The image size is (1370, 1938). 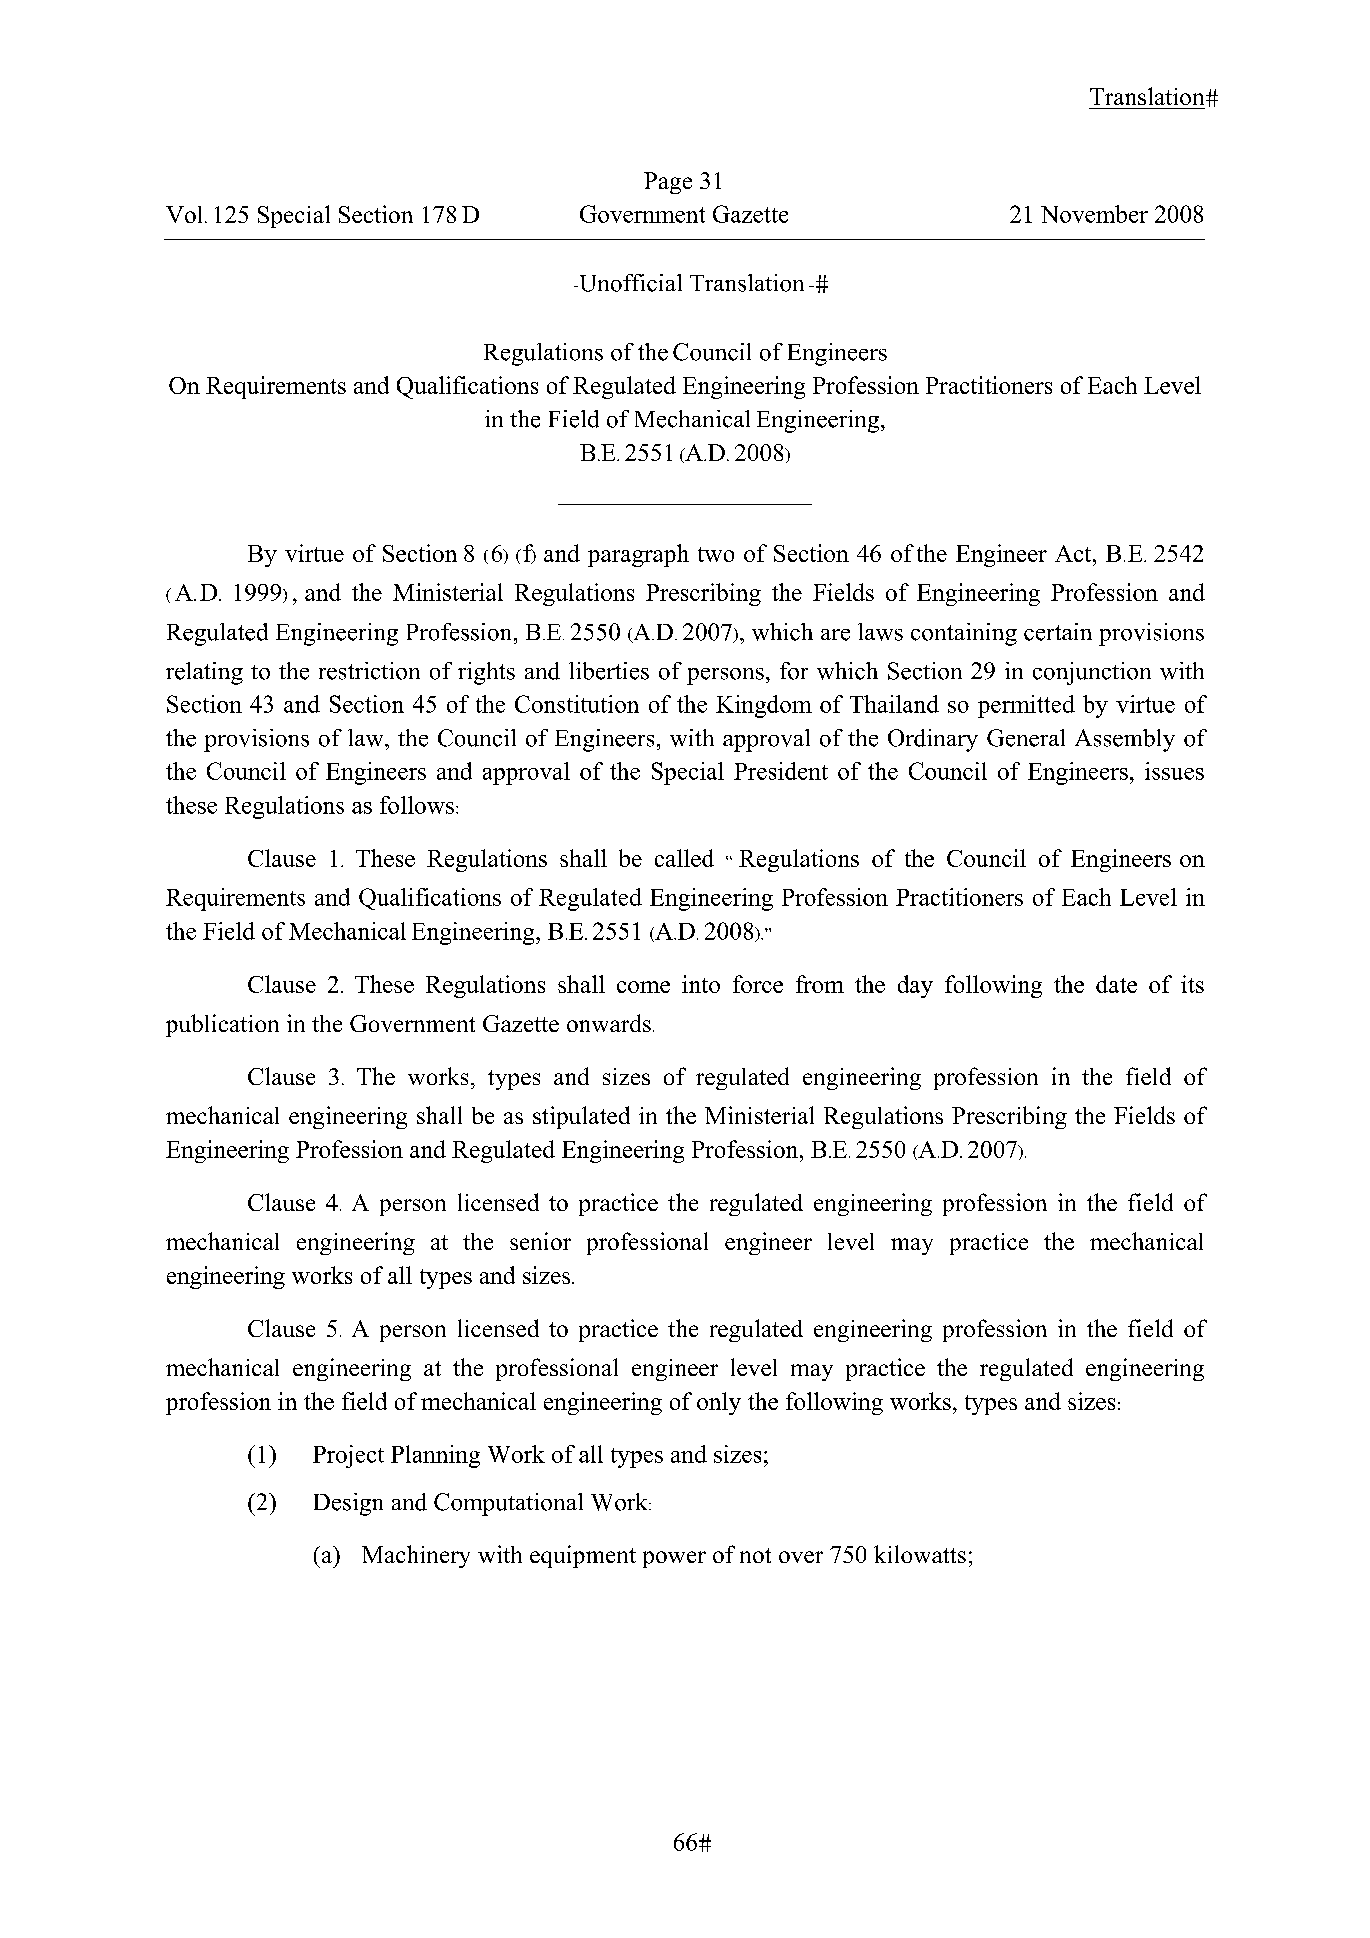 What do you see at coordinates (716, 554) in the page?
I see `two` at bounding box center [716, 554].
